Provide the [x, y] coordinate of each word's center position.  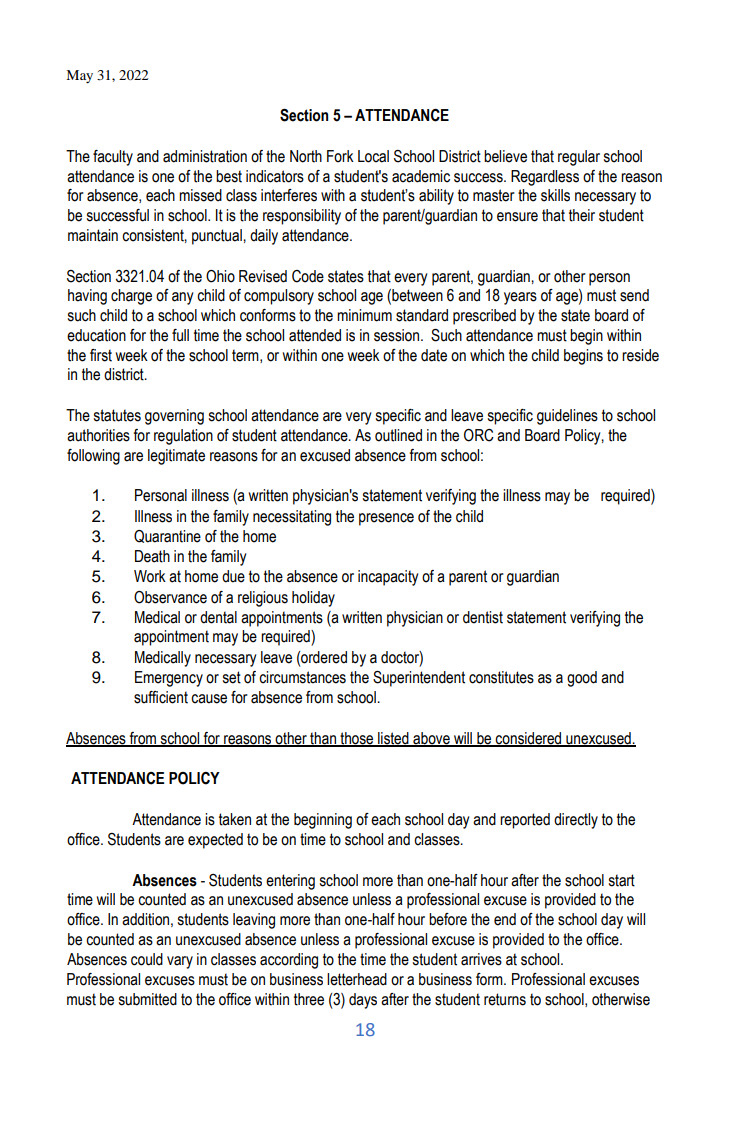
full [180, 335]
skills [555, 195]
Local [373, 156]
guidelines [567, 417]
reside [640, 355]
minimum [364, 315]
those [357, 739]
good [582, 679]
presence [386, 519]
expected [215, 841]
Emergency [169, 679]
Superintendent [419, 679]
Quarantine [167, 536]
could [147, 959]
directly [576, 821]
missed [200, 195]
